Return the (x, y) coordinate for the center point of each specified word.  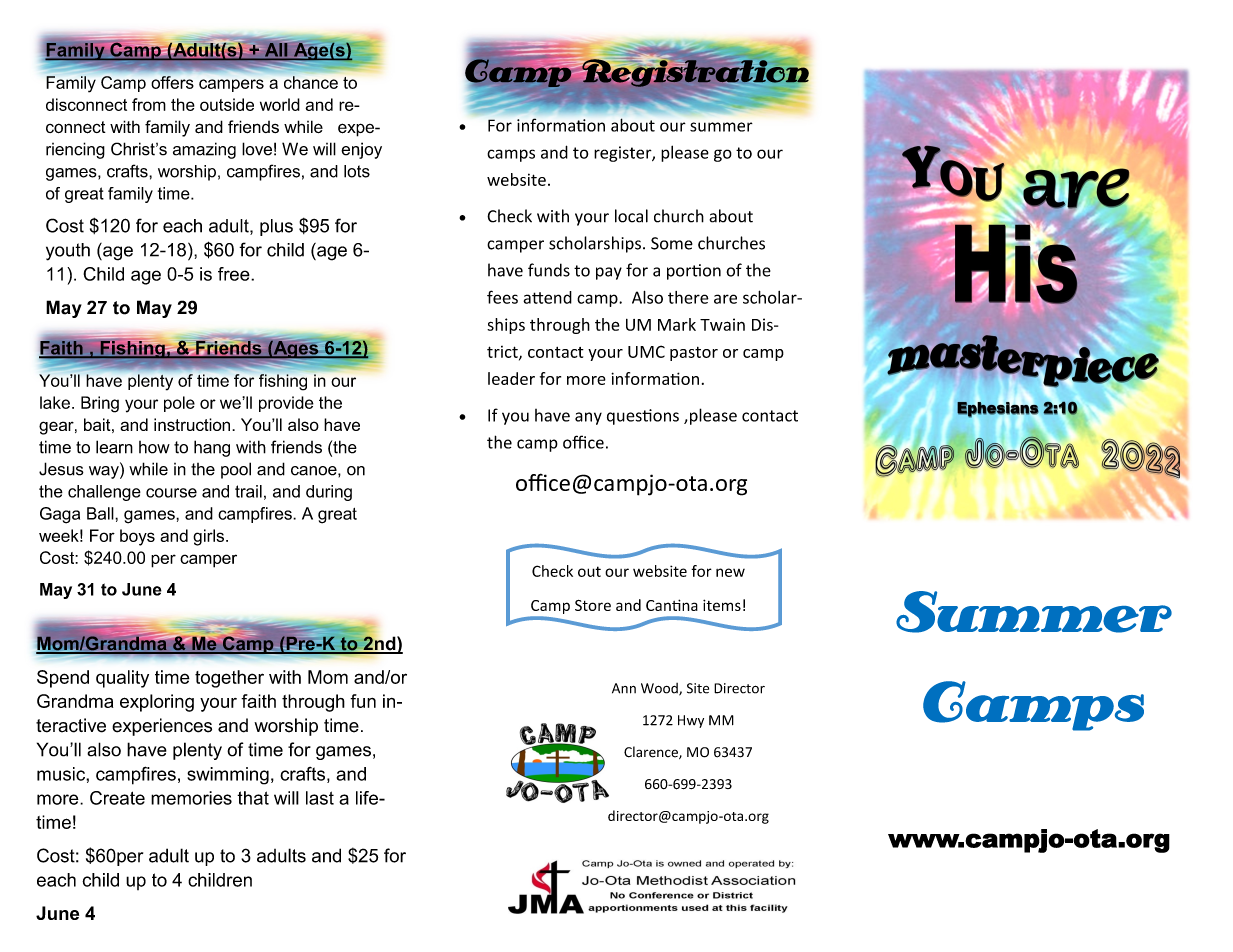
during (329, 493)
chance (311, 82)
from (149, 104)
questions (643, 417)
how (154, 447)
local (631, 216)
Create (117, 798)
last (320, 798)
